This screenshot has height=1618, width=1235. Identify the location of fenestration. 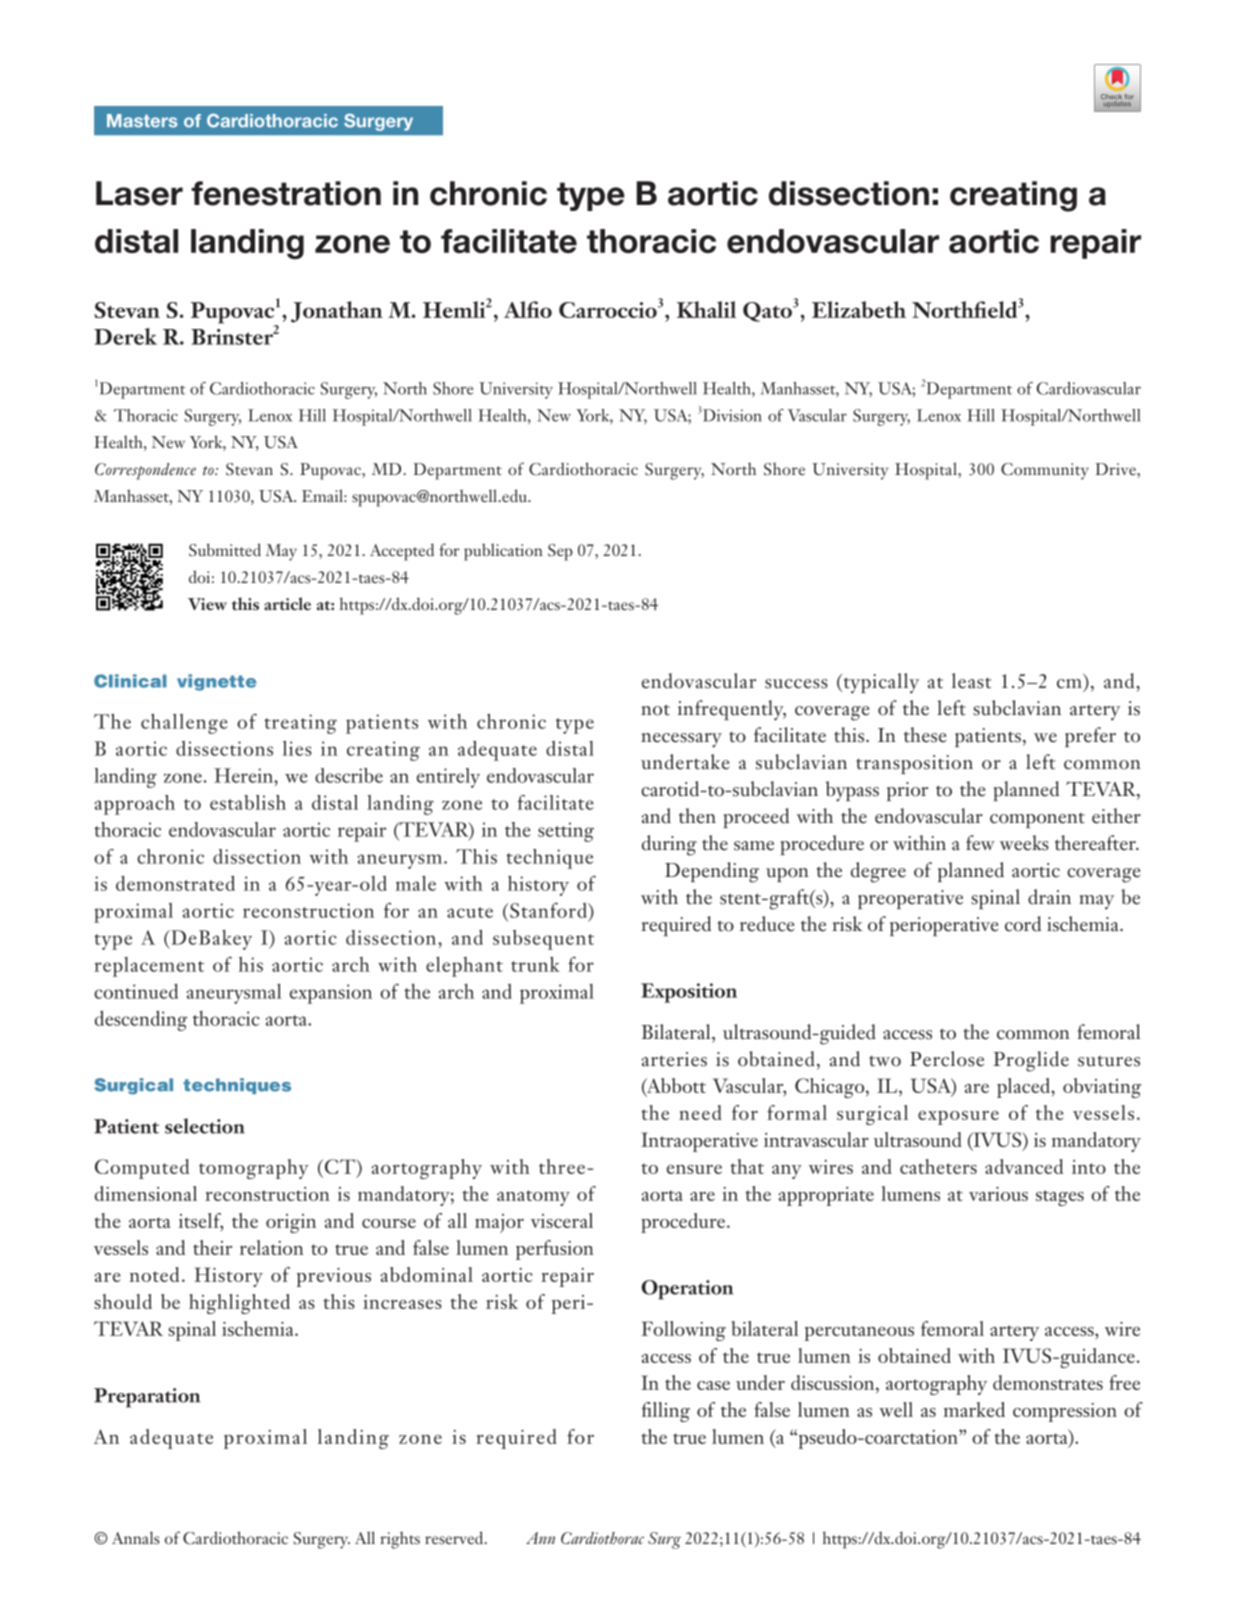
(286, 193).
